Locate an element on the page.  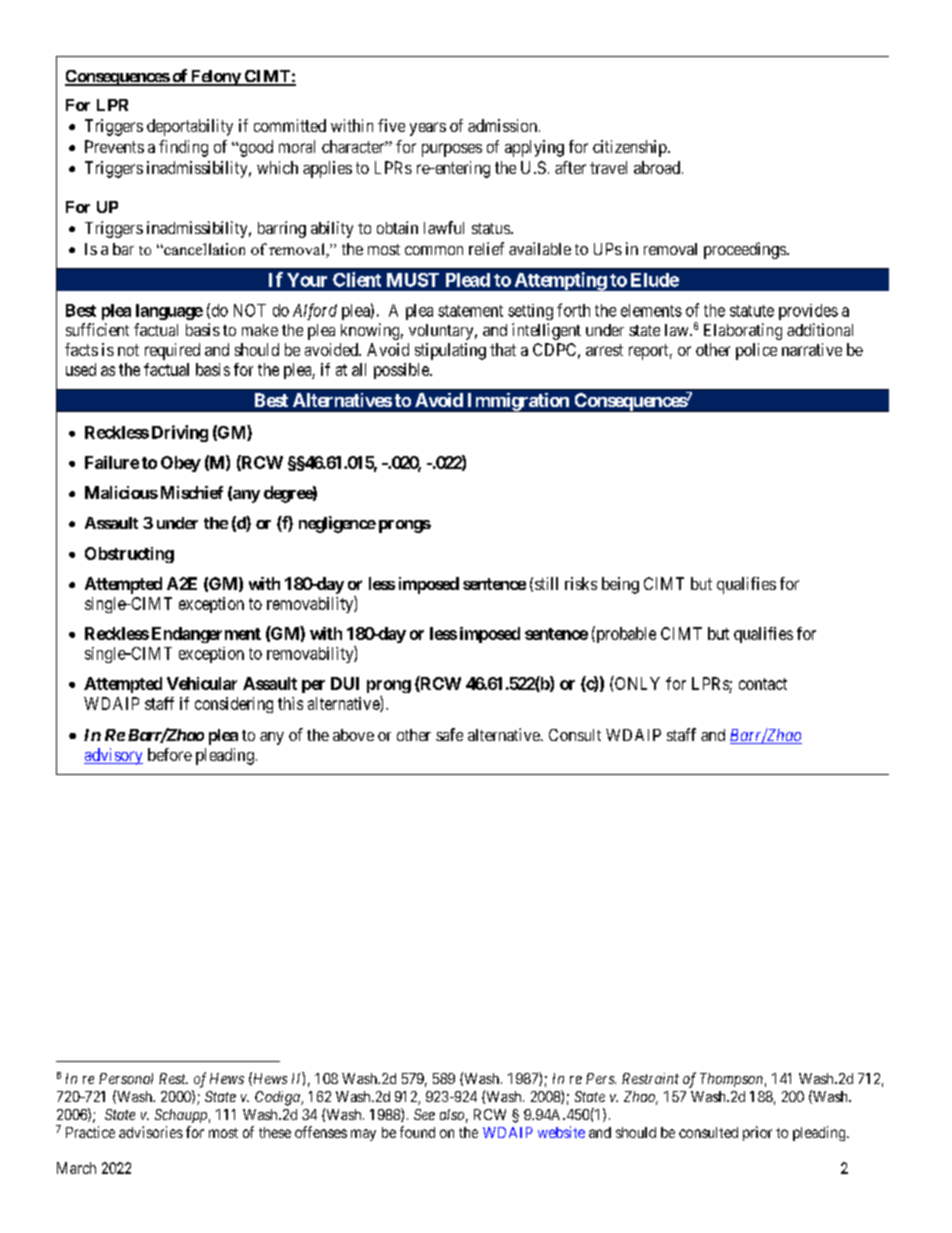
finding is located at coordinates (183, 148).
